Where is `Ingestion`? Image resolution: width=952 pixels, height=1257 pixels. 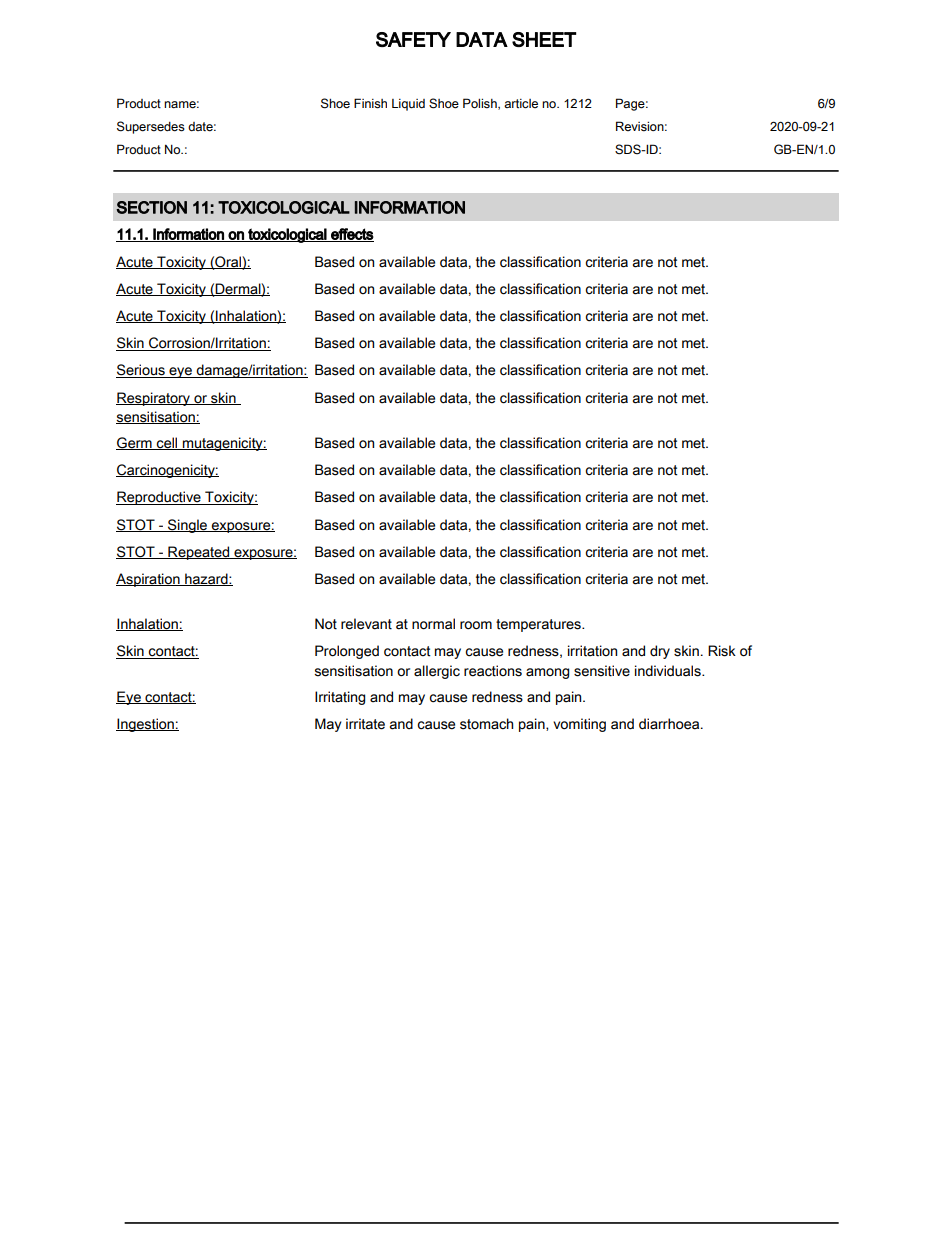 Ingestion is located at coordinates (146, 725).
